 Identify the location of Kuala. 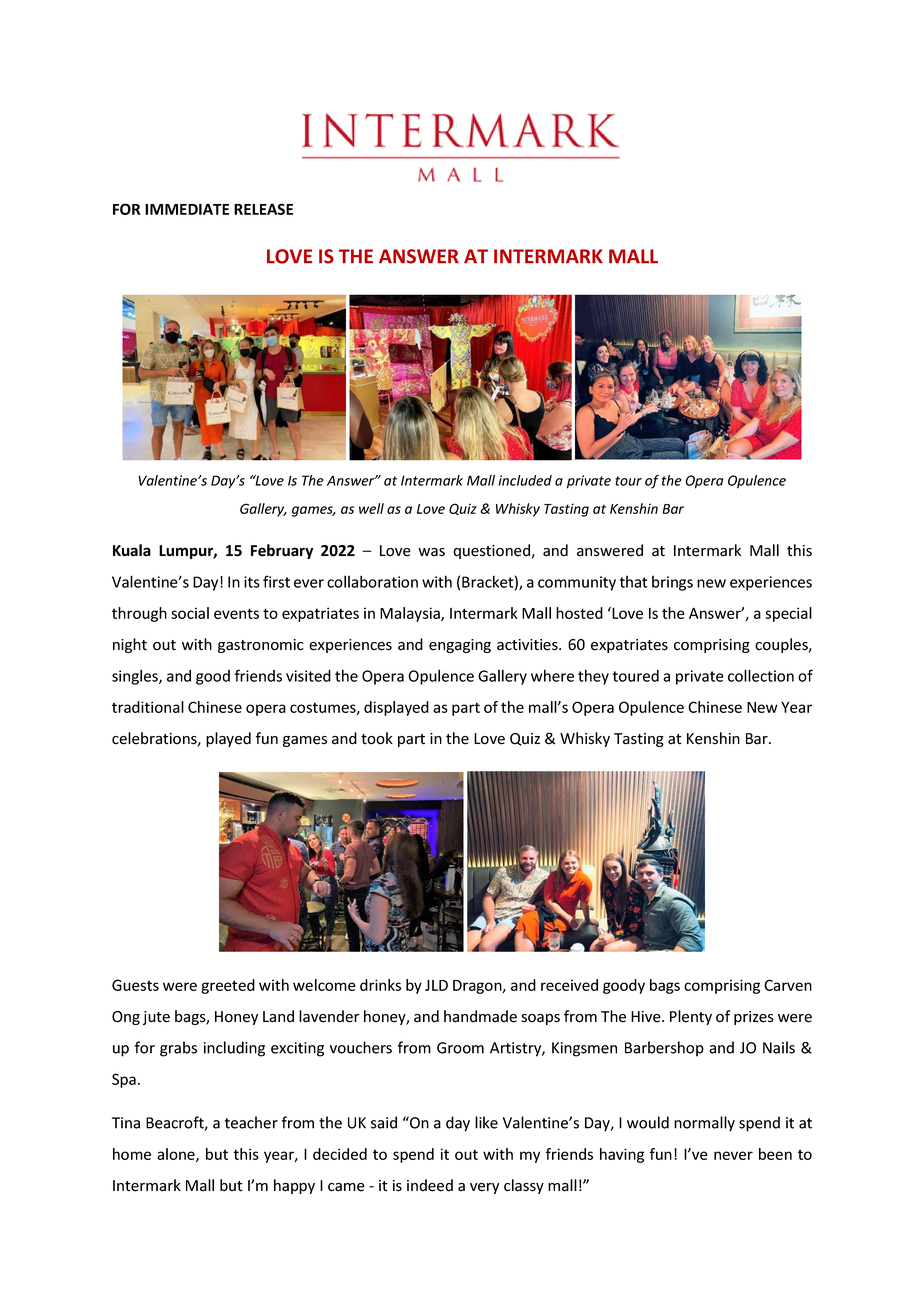
(132, 550).
